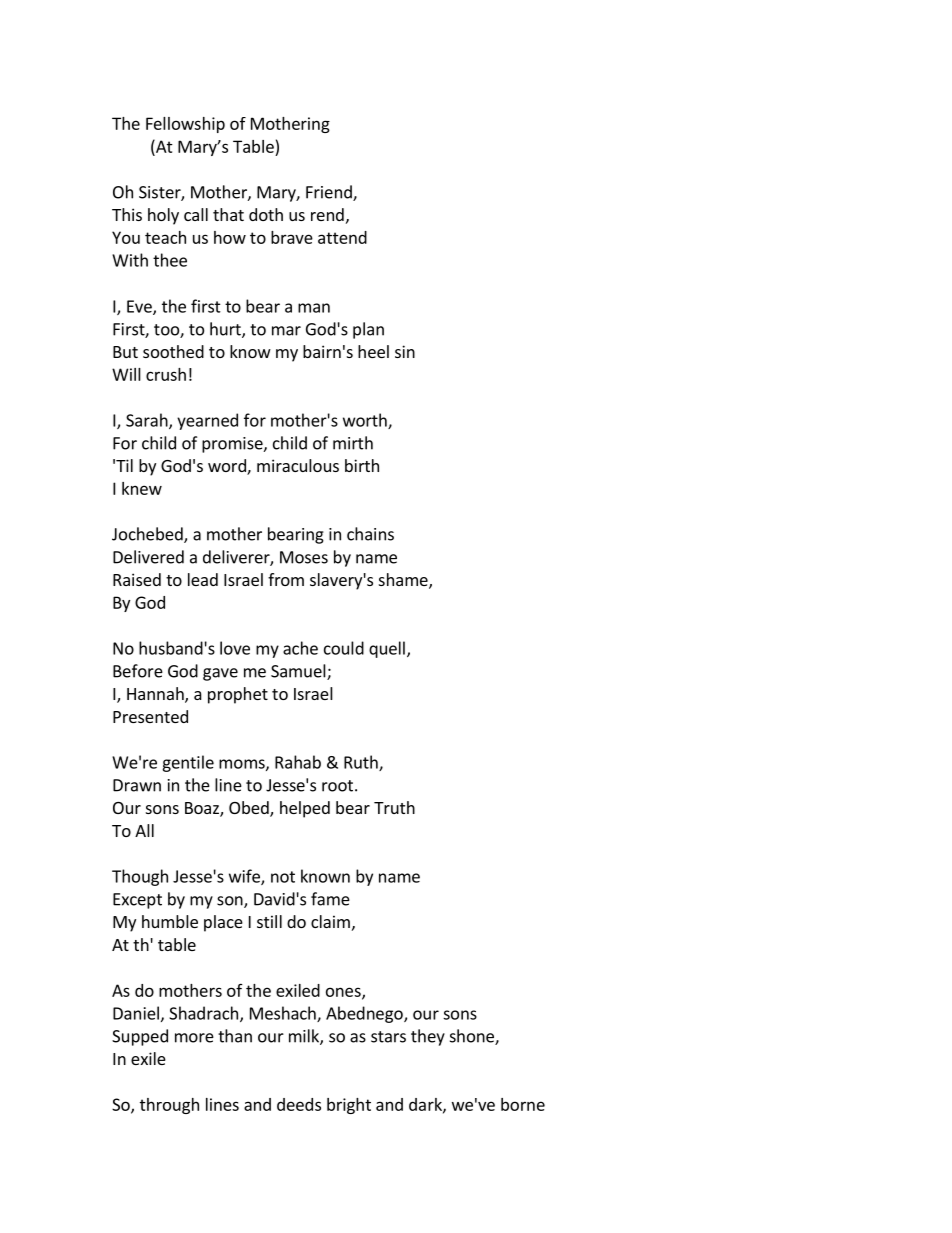 This screenshot has width=952, height=1233. I want to click on Fellowship, so click(185, 125).
